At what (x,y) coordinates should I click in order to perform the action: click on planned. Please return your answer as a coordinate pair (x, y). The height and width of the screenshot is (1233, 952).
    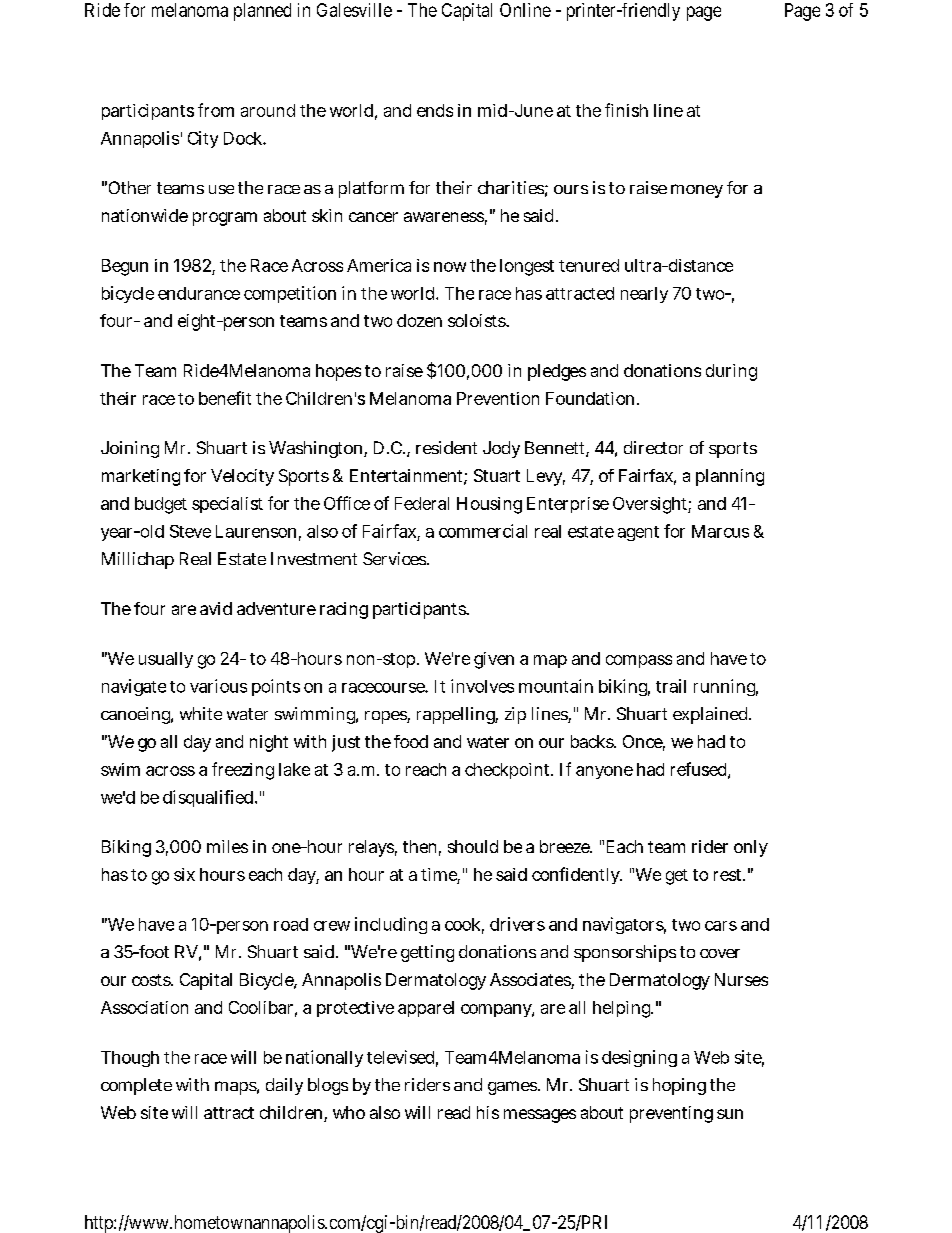
    Looking at the image, I should click on (262, 12).
